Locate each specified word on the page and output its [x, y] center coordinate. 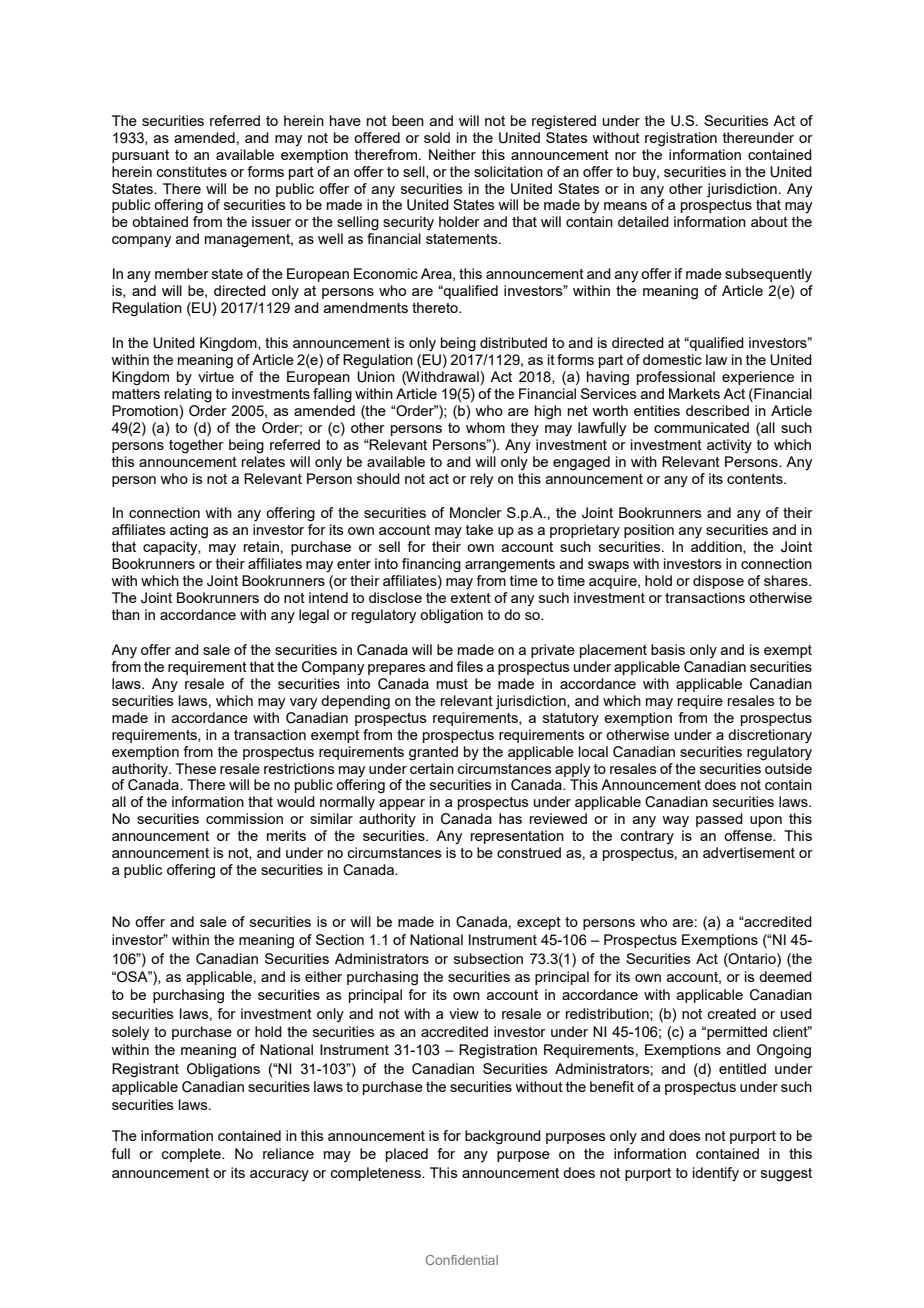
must [452, 684]
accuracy [279, 1175]
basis [668, 649]
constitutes [192, 171]
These [195, 768]
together [196, 446]
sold [437, 137]
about [769, 221]
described [717, 410]
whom [485, 427]
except [539, 923]
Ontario [752, 959]
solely [130, 1033]
